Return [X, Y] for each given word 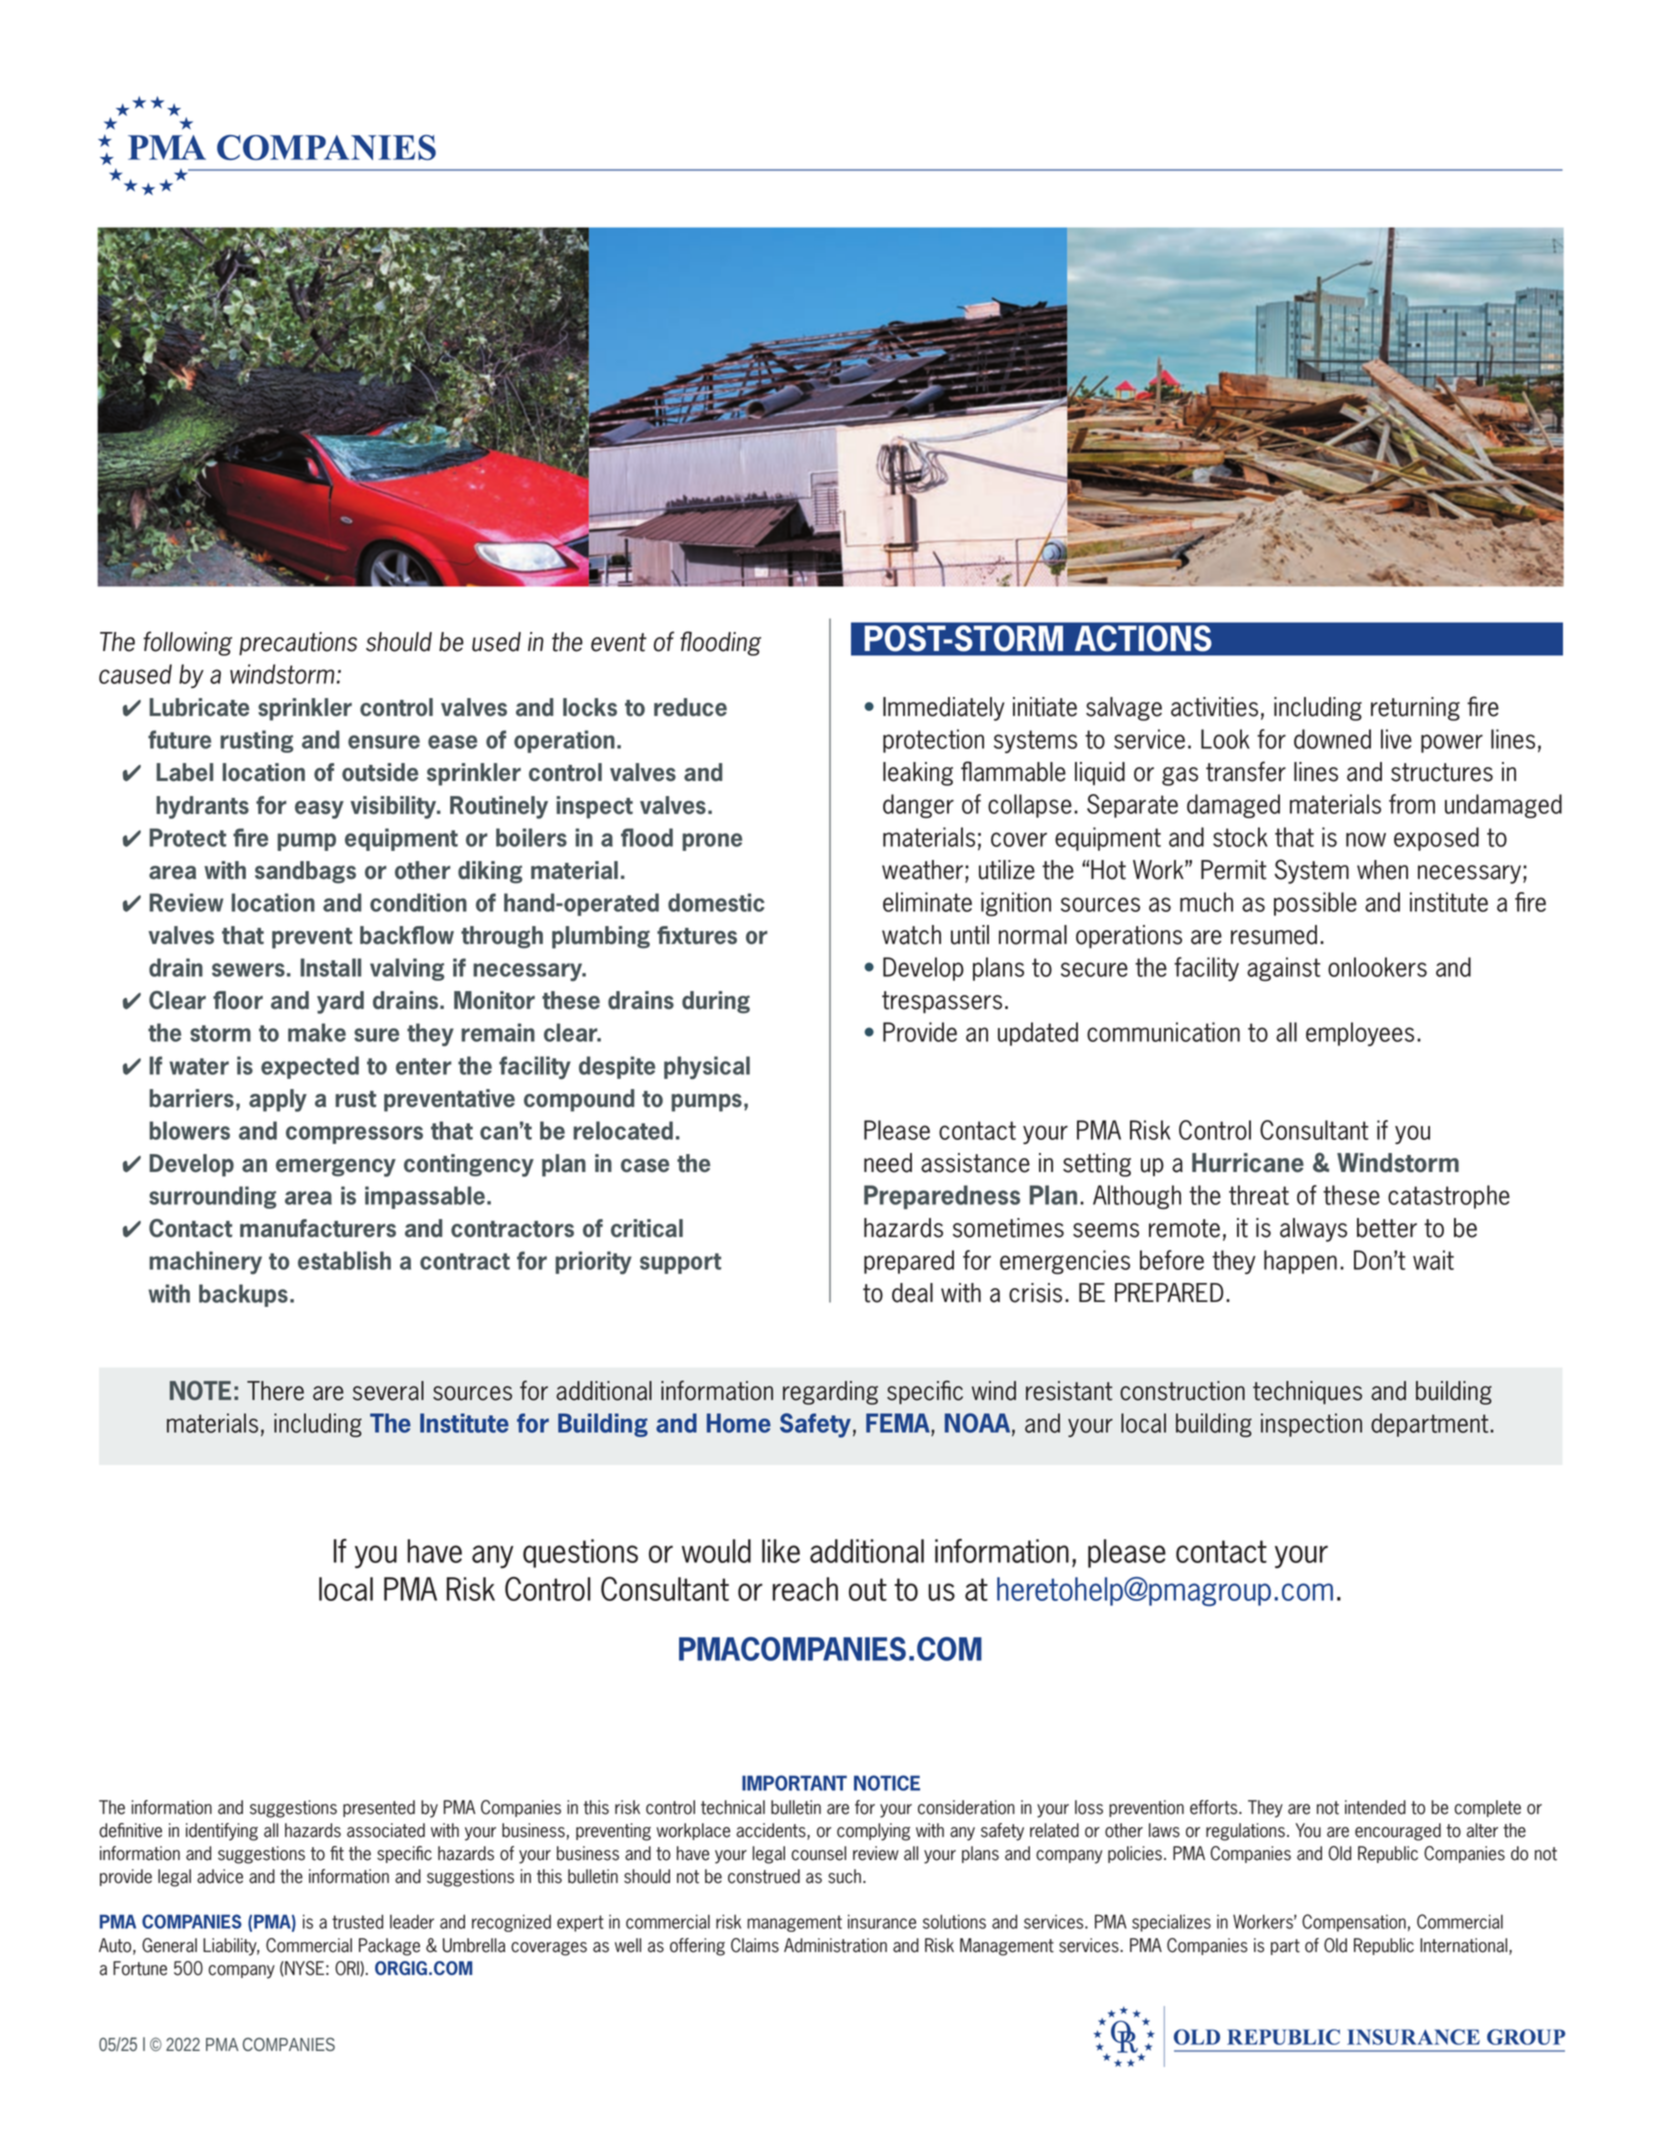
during [716, 1002]
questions [580, 1553]
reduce [690, 707]
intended [1375, 1807]
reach [805, 1589]
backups [243, 1295]
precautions [298, 644]
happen [1300, 1262]
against [1284, 969]
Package [389, 1947]
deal [912, 1293]
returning [1415, 709]
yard [340, 1002]
